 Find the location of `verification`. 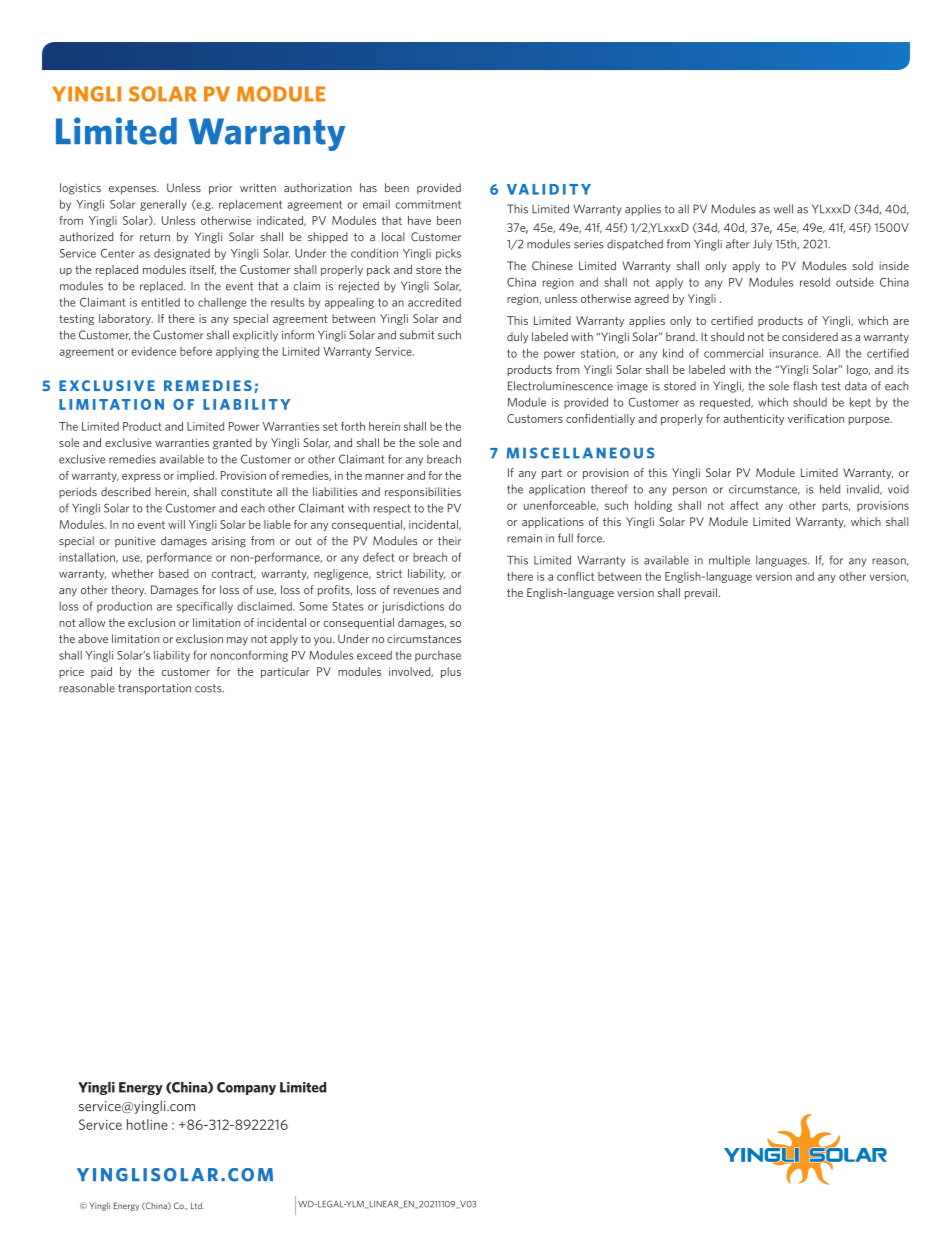

verification is located at coordinates (816, 418).
